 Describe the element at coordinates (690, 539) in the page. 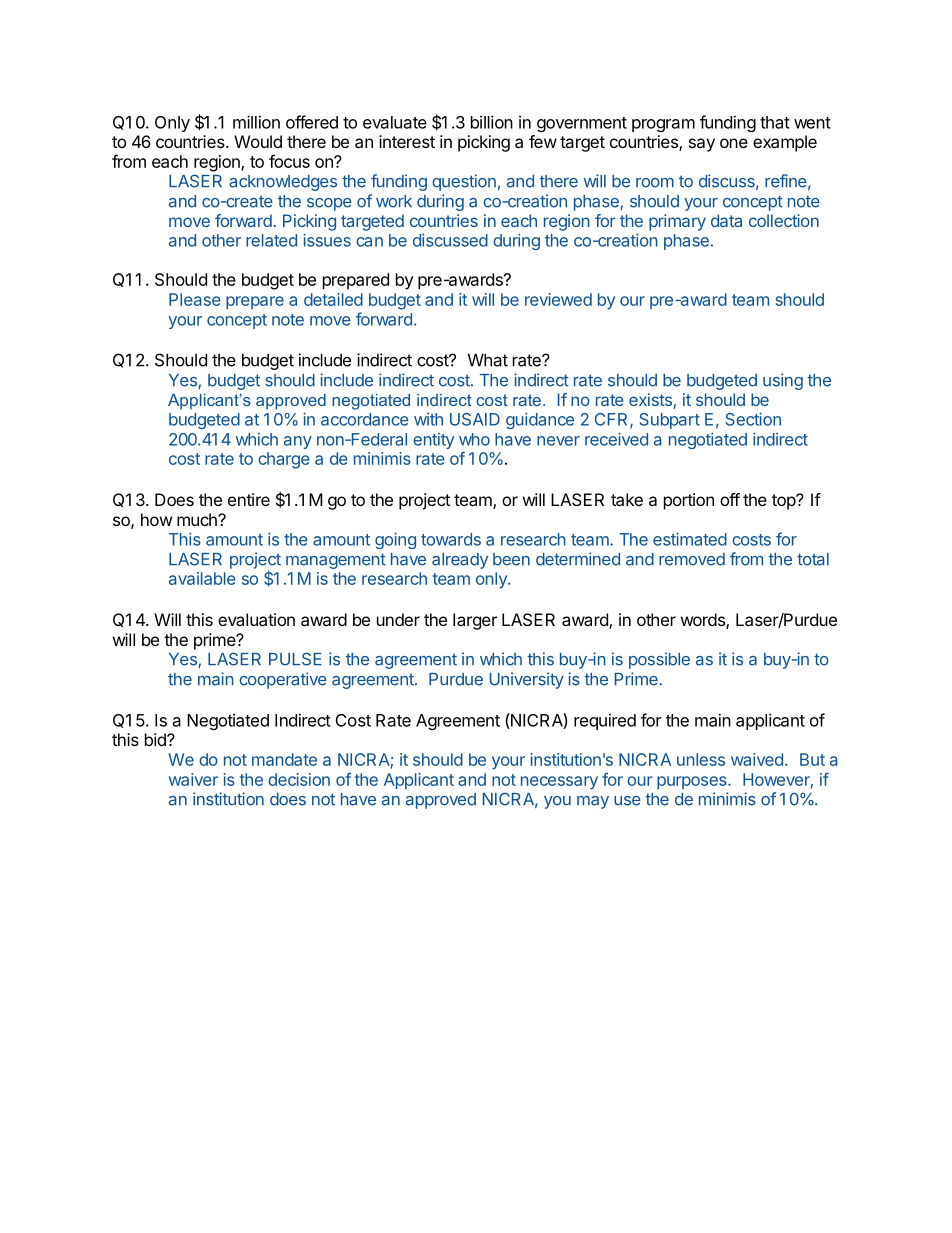

I see `estimated` at that location.
